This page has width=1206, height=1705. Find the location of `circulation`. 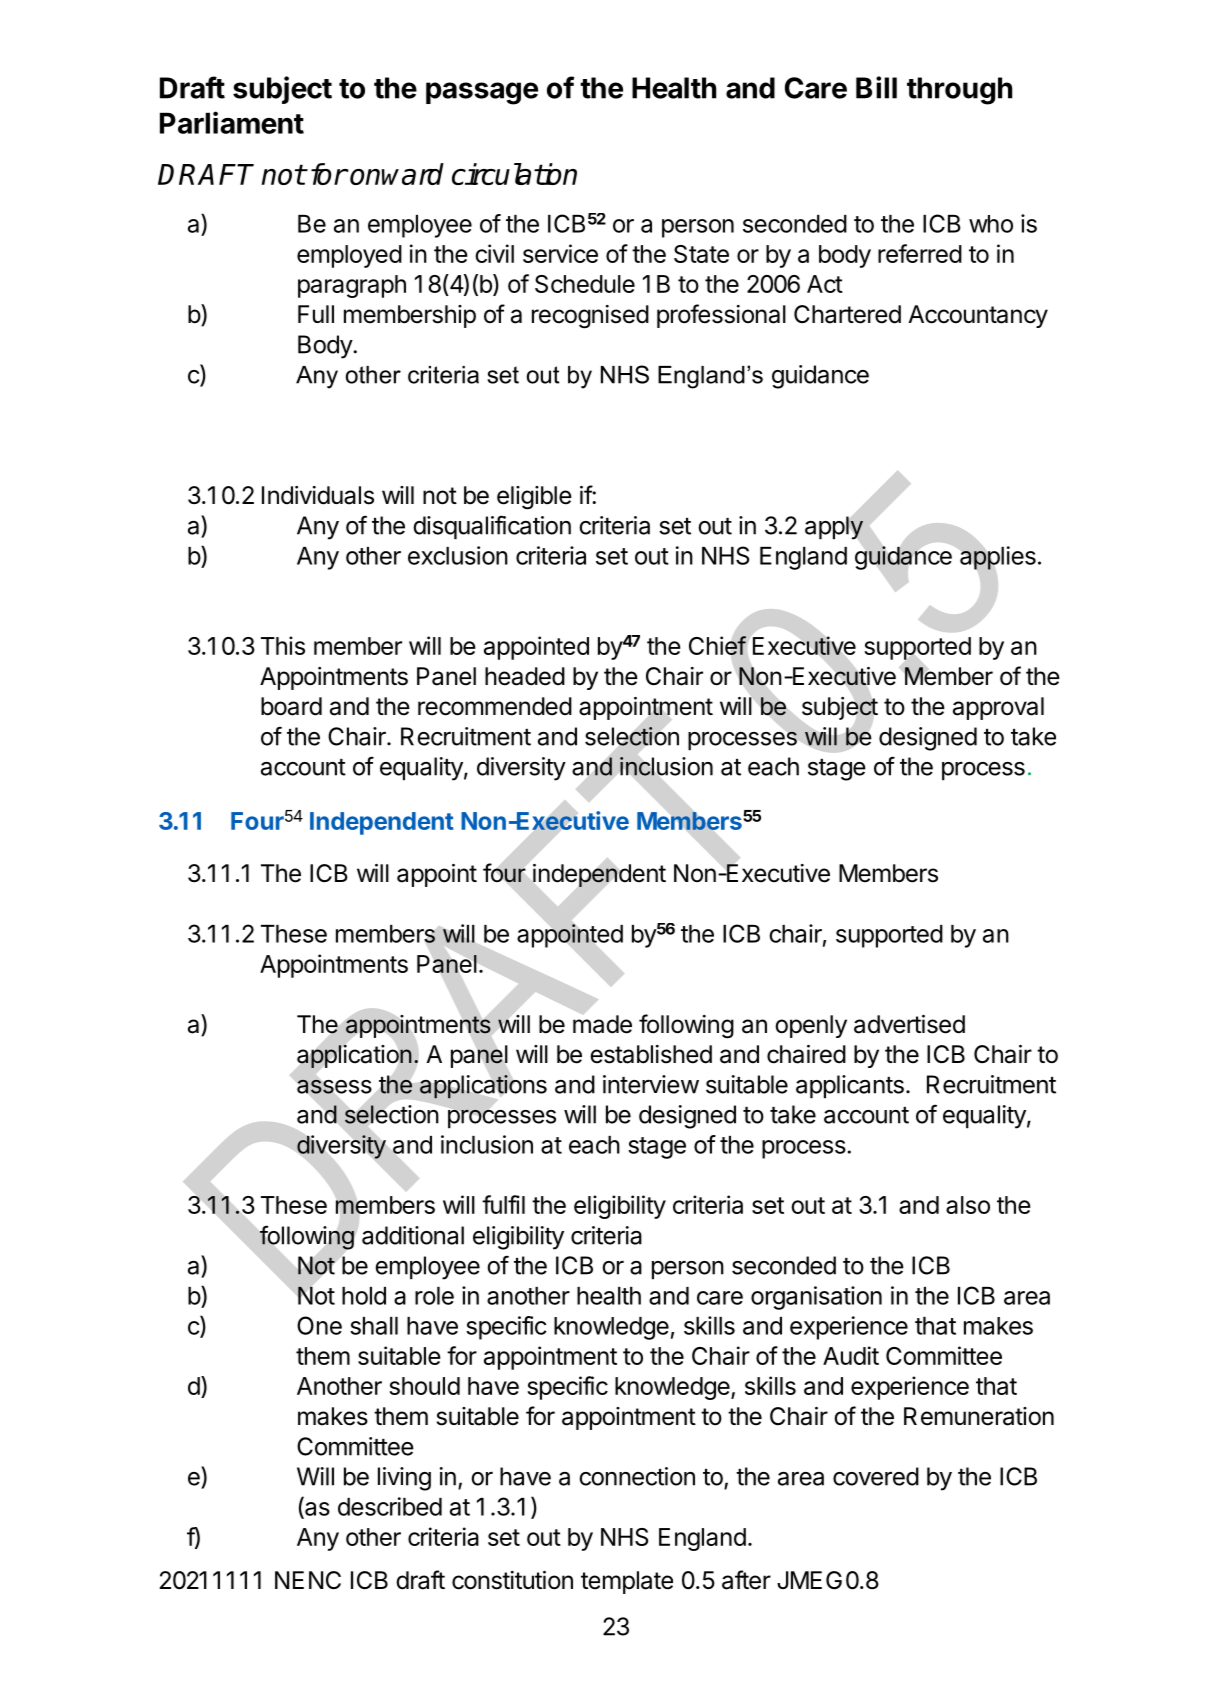

circulation is located at coordinates (514, 174).
